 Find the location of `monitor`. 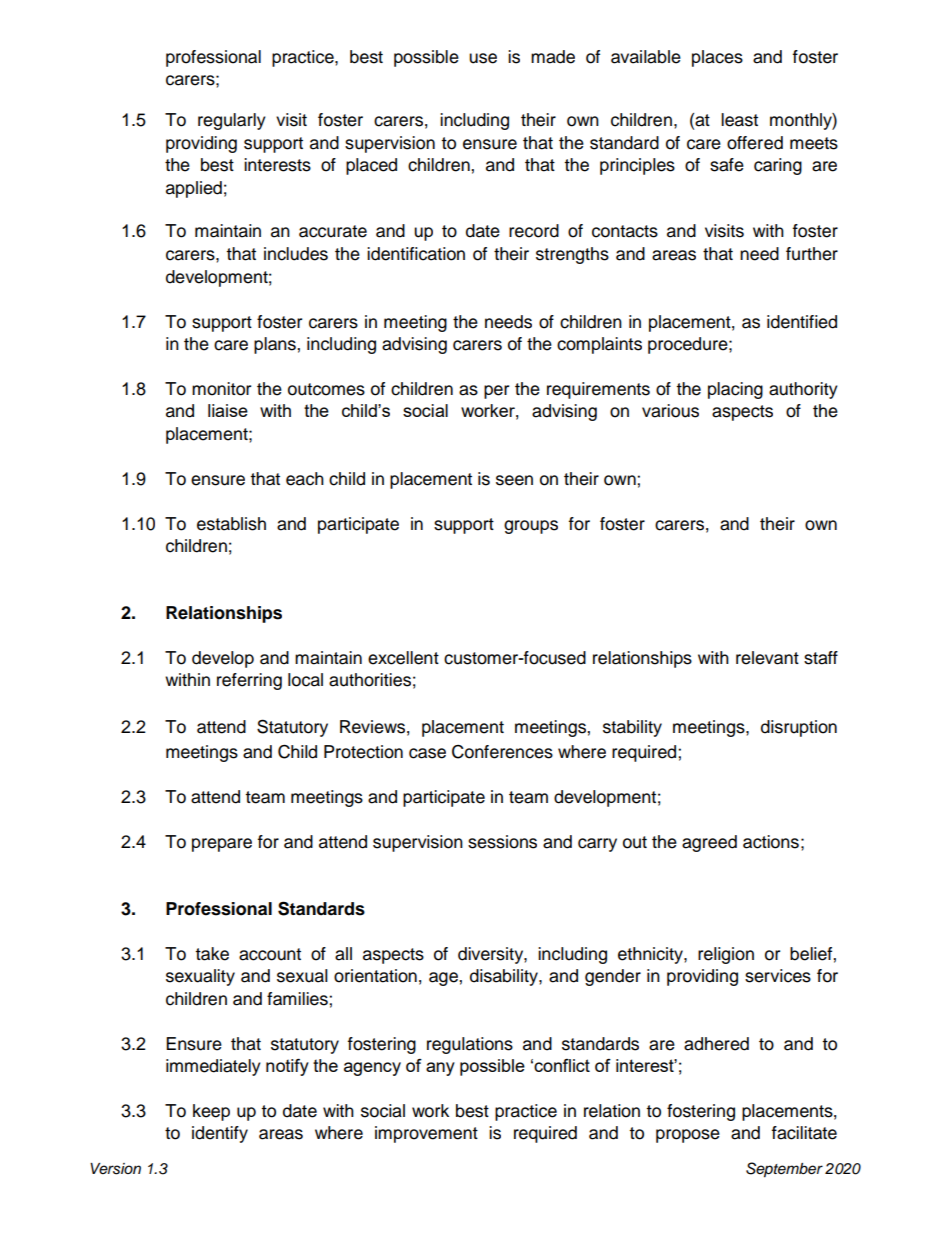

monitor is located at coordinates (221, 389).
